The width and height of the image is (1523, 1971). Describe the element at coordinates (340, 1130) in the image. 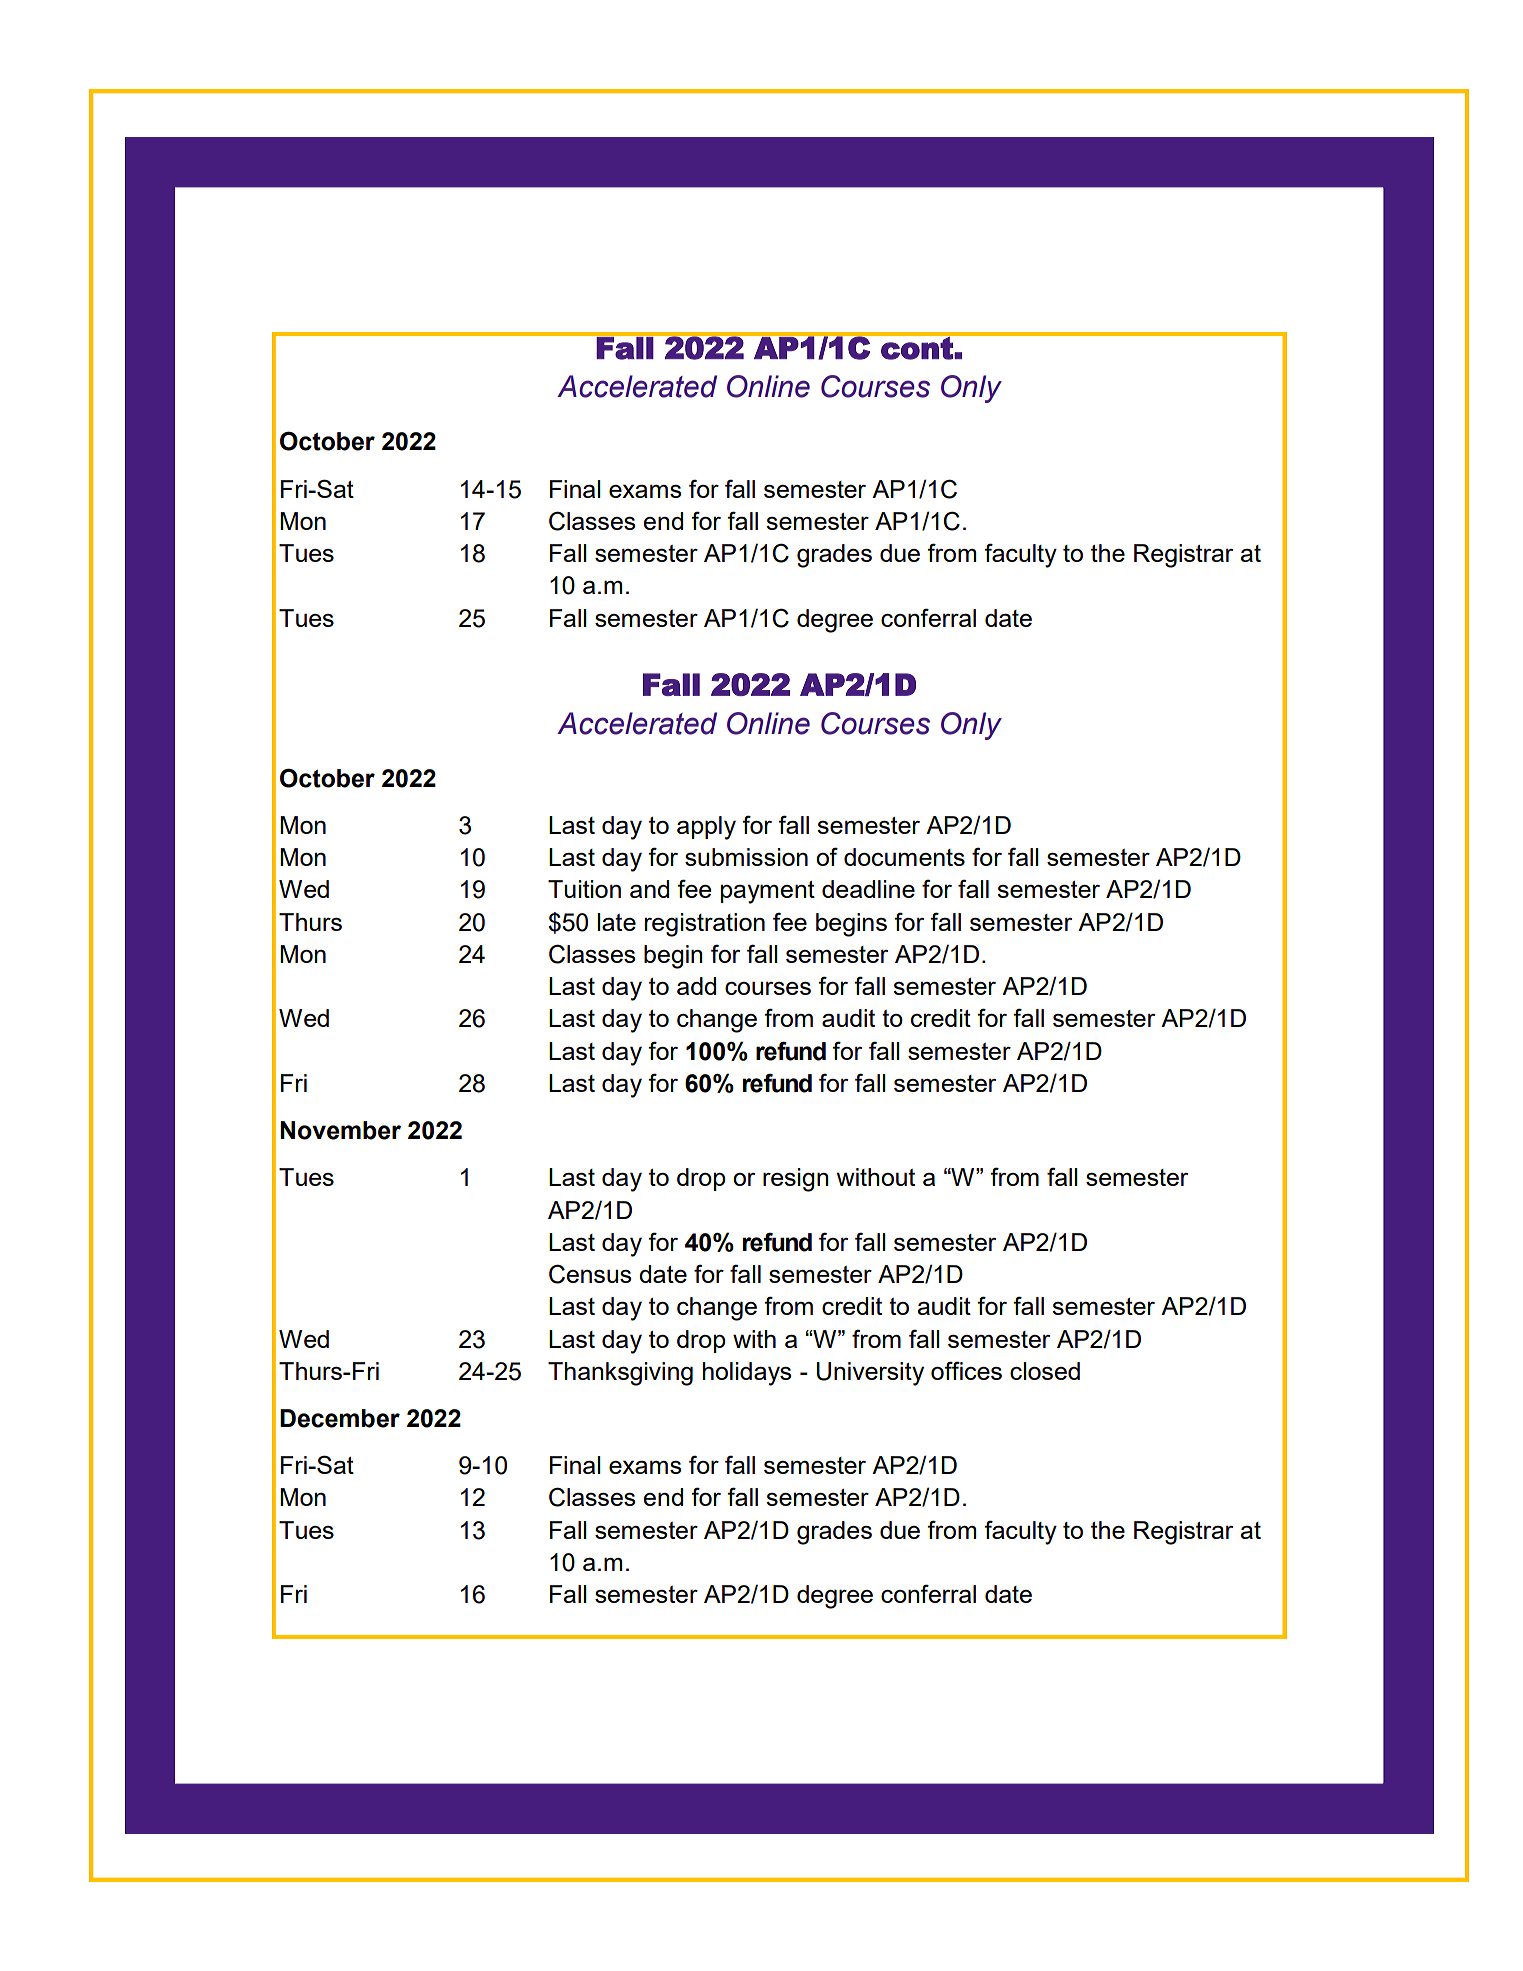

I see `November` at that location.
